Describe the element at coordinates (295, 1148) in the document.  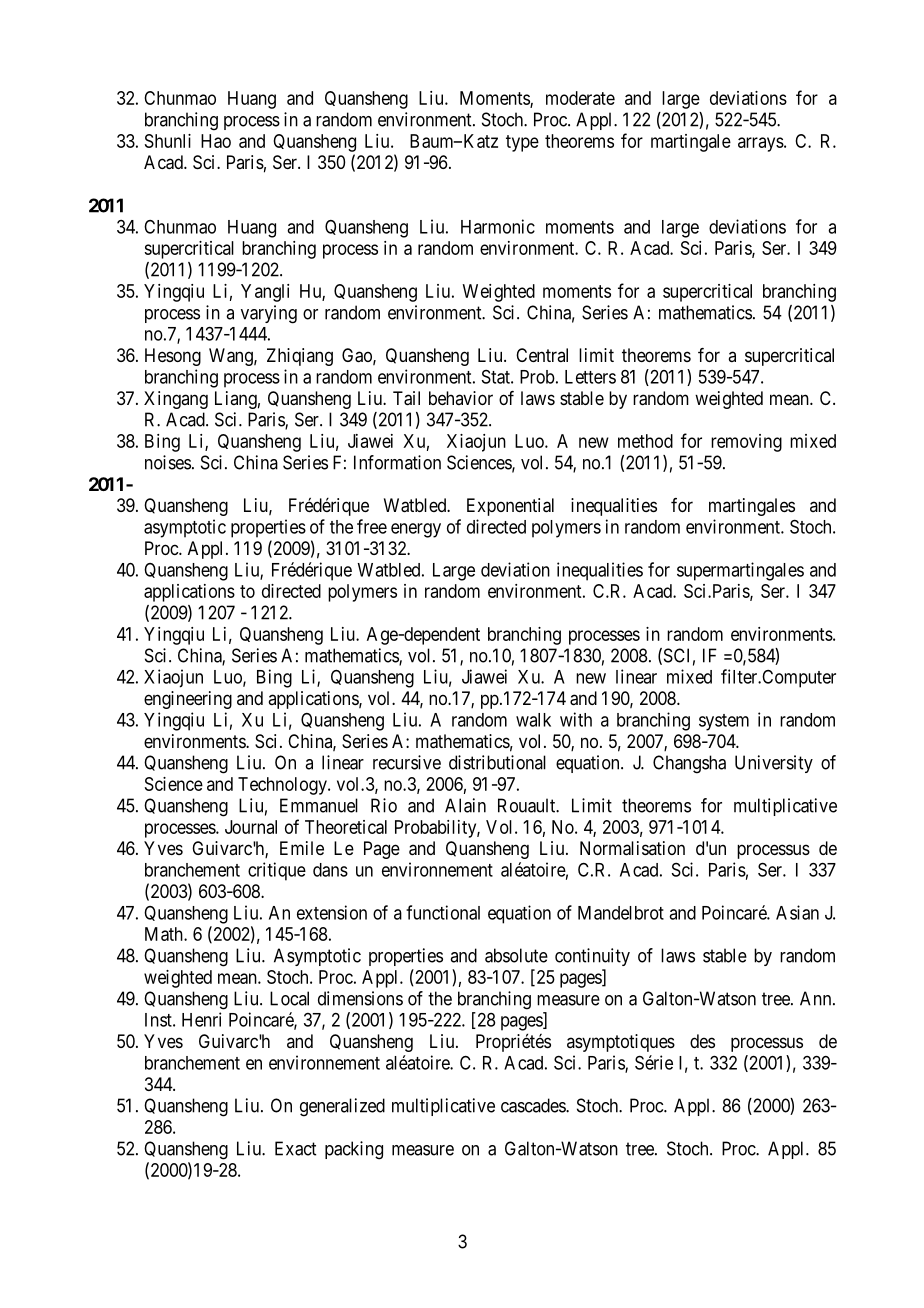
I see `Exact` at that location.
